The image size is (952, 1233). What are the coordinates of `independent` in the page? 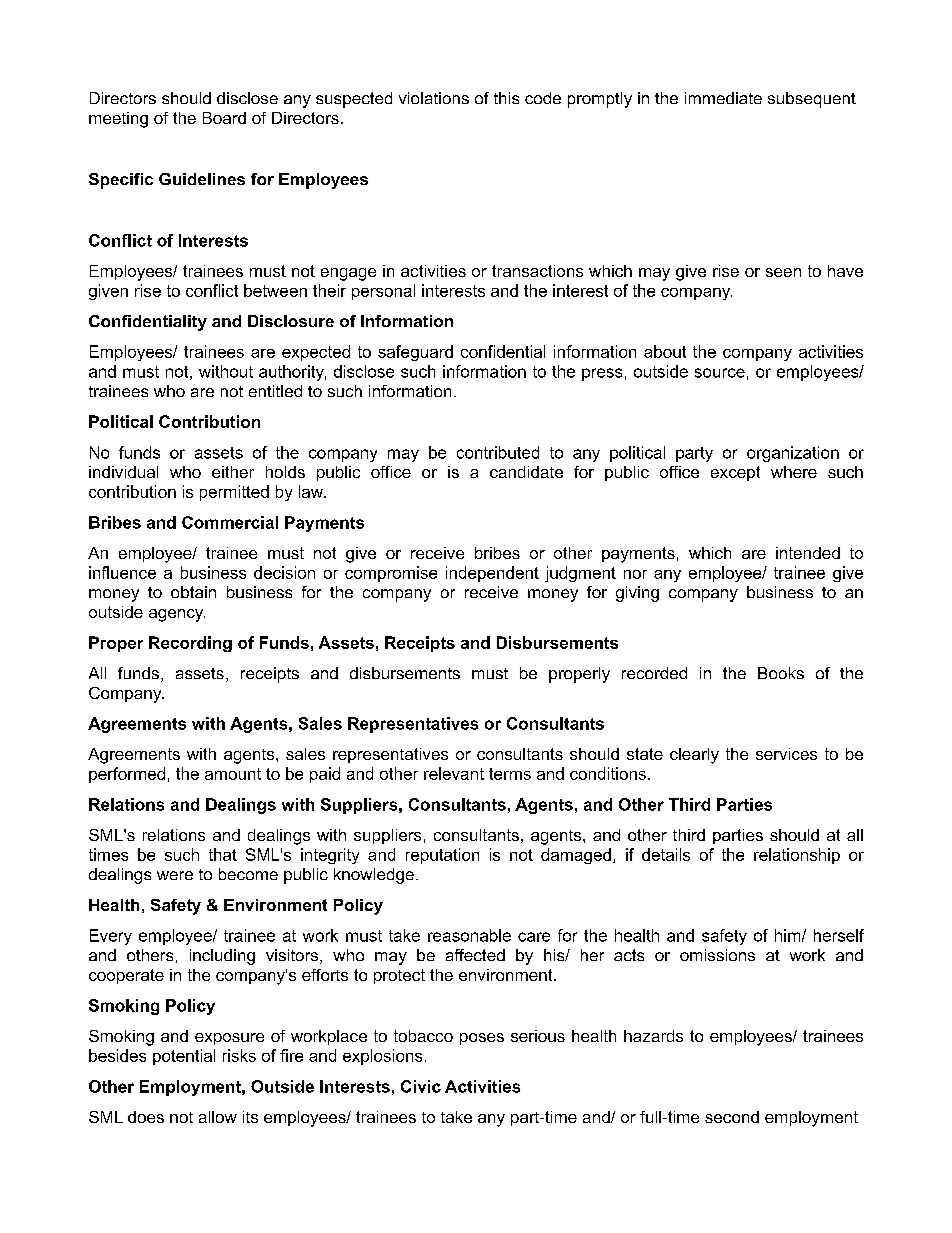 It's located at (492, 574).
